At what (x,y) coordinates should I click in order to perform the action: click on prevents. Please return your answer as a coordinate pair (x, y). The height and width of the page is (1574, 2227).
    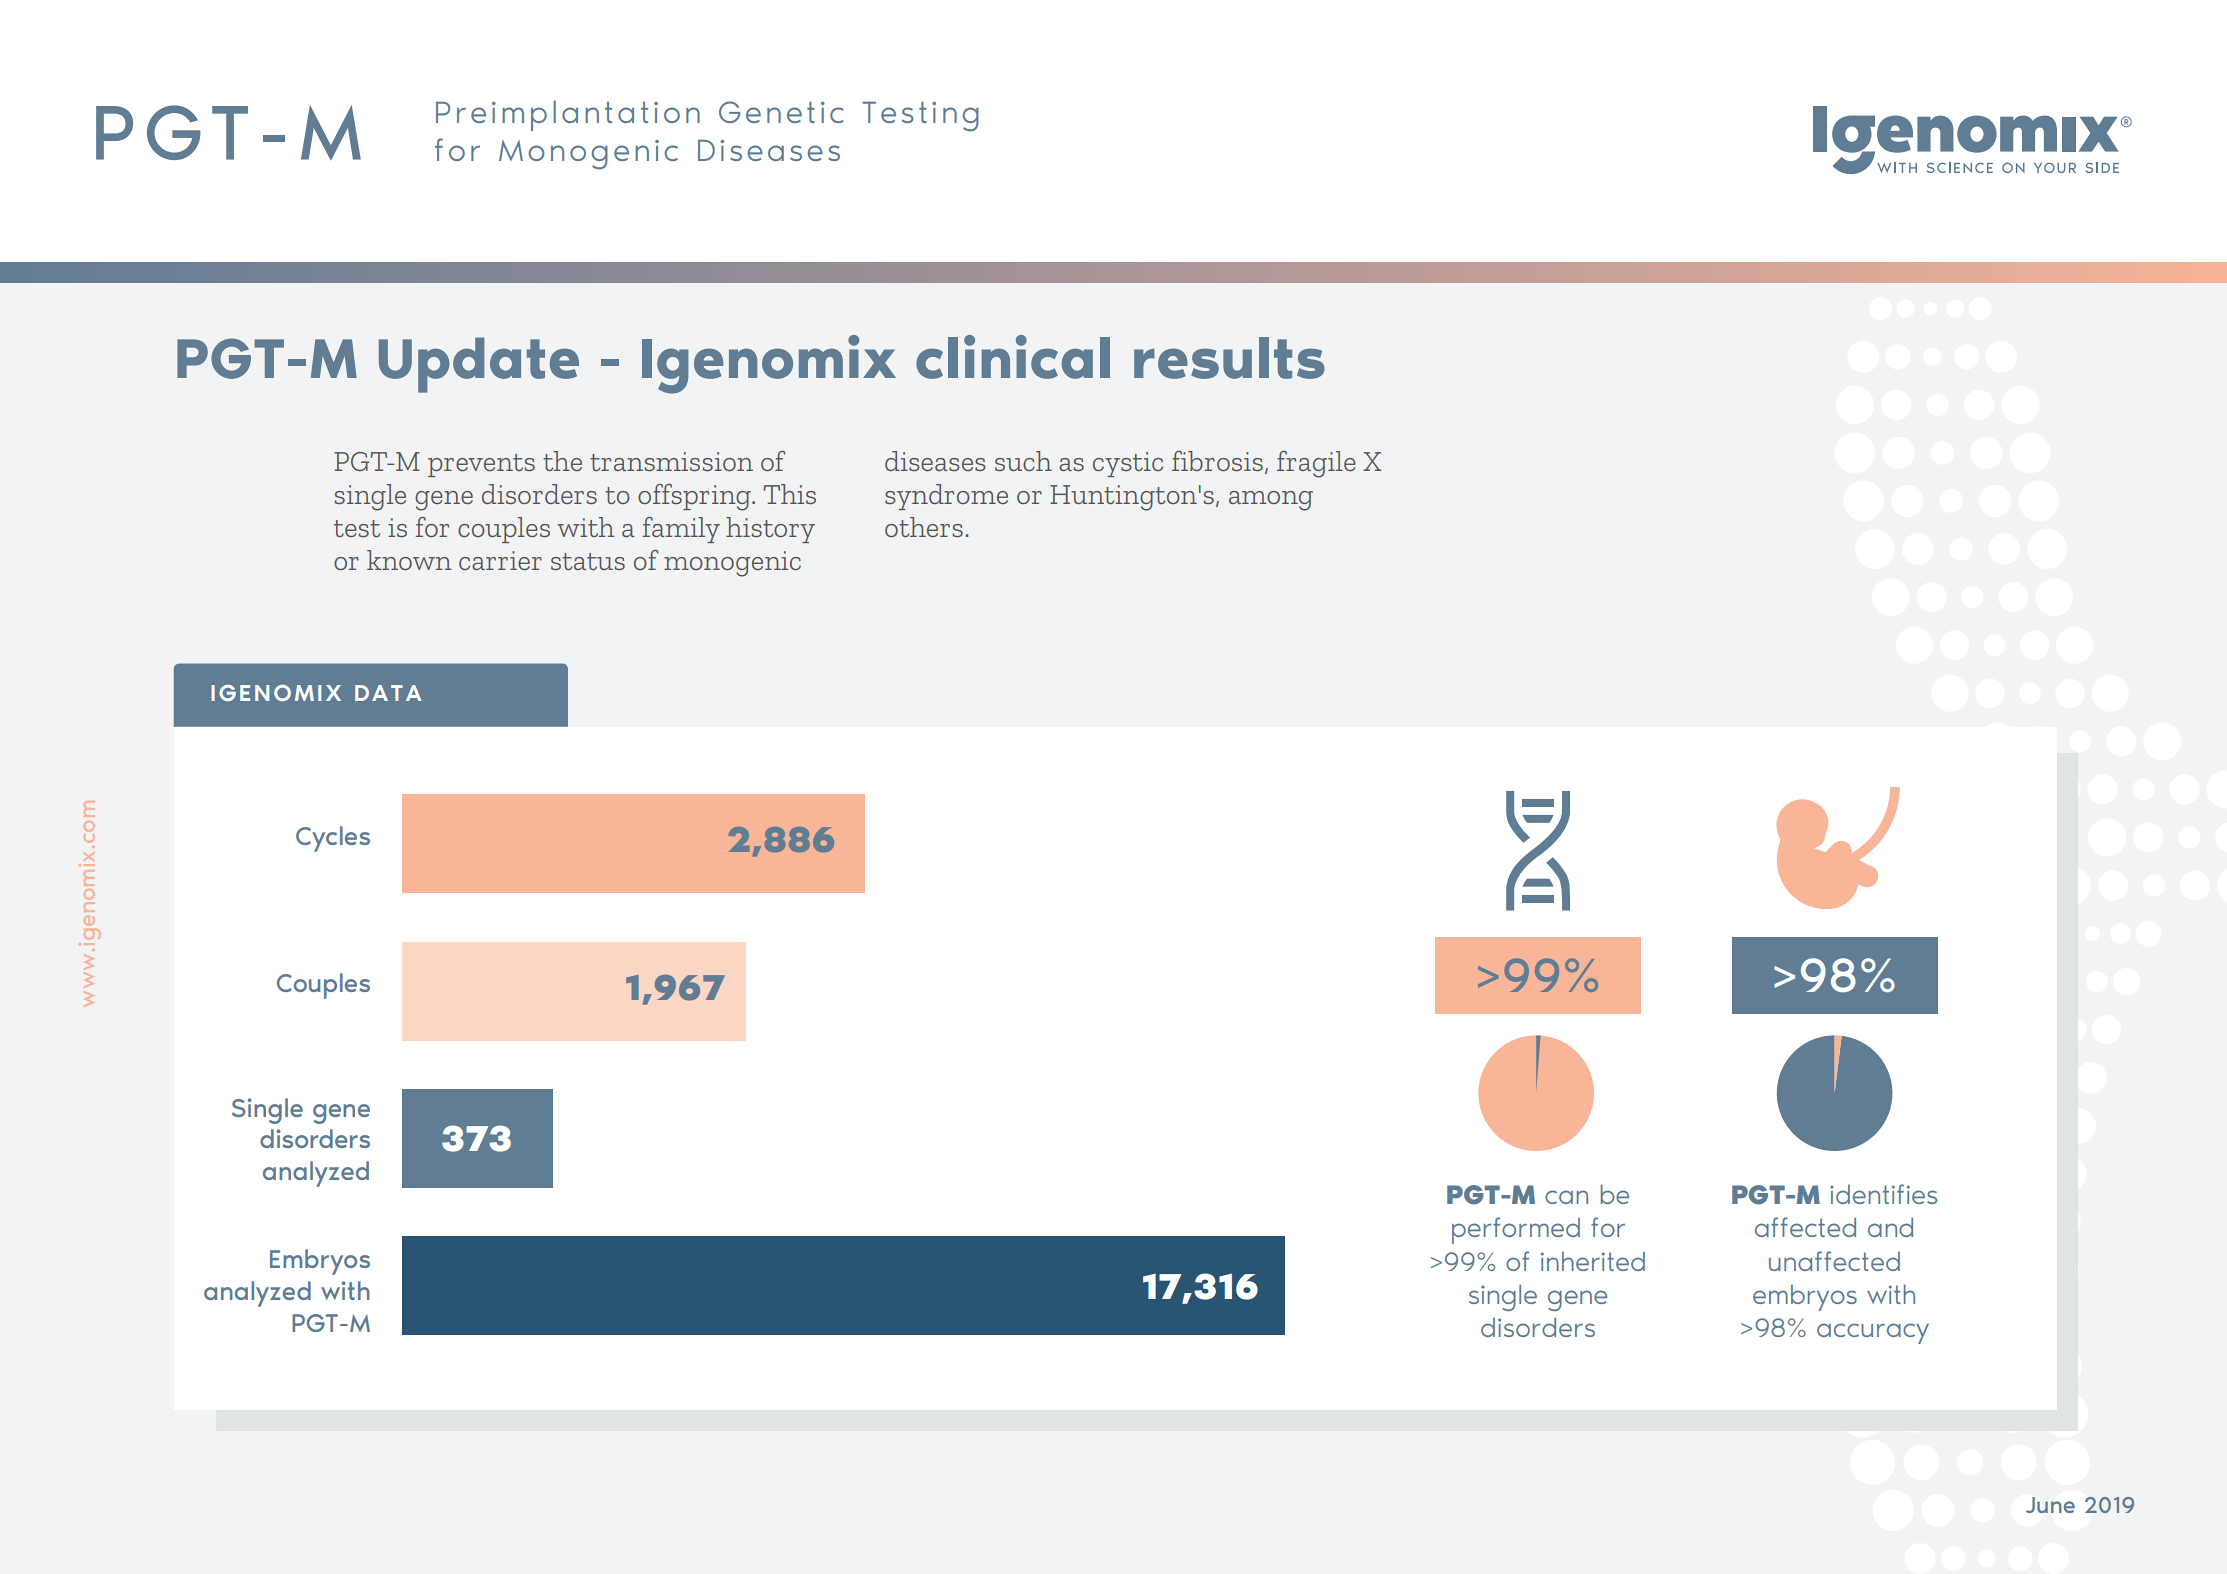
    Looking at the image, I should click on (481, 465).
